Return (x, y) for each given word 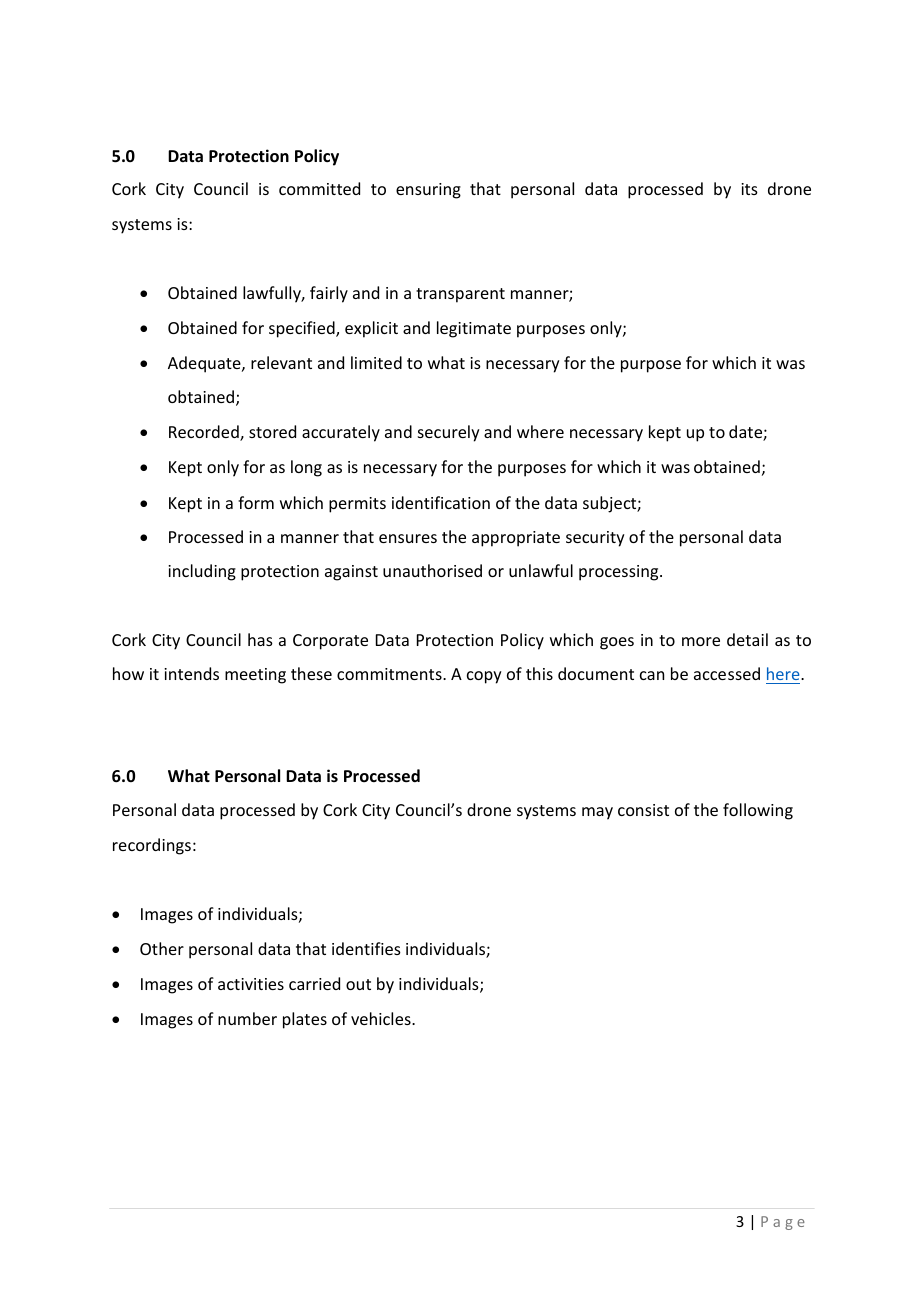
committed (319, 188)
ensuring (428, 191)
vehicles (382, 1018)
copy (484, 677)
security (595, 539)
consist (643, 810)
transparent (460, 295)
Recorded (205, 433)
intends (191, 673)
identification (441, 502)
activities (251, 984)
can (652, 675)
